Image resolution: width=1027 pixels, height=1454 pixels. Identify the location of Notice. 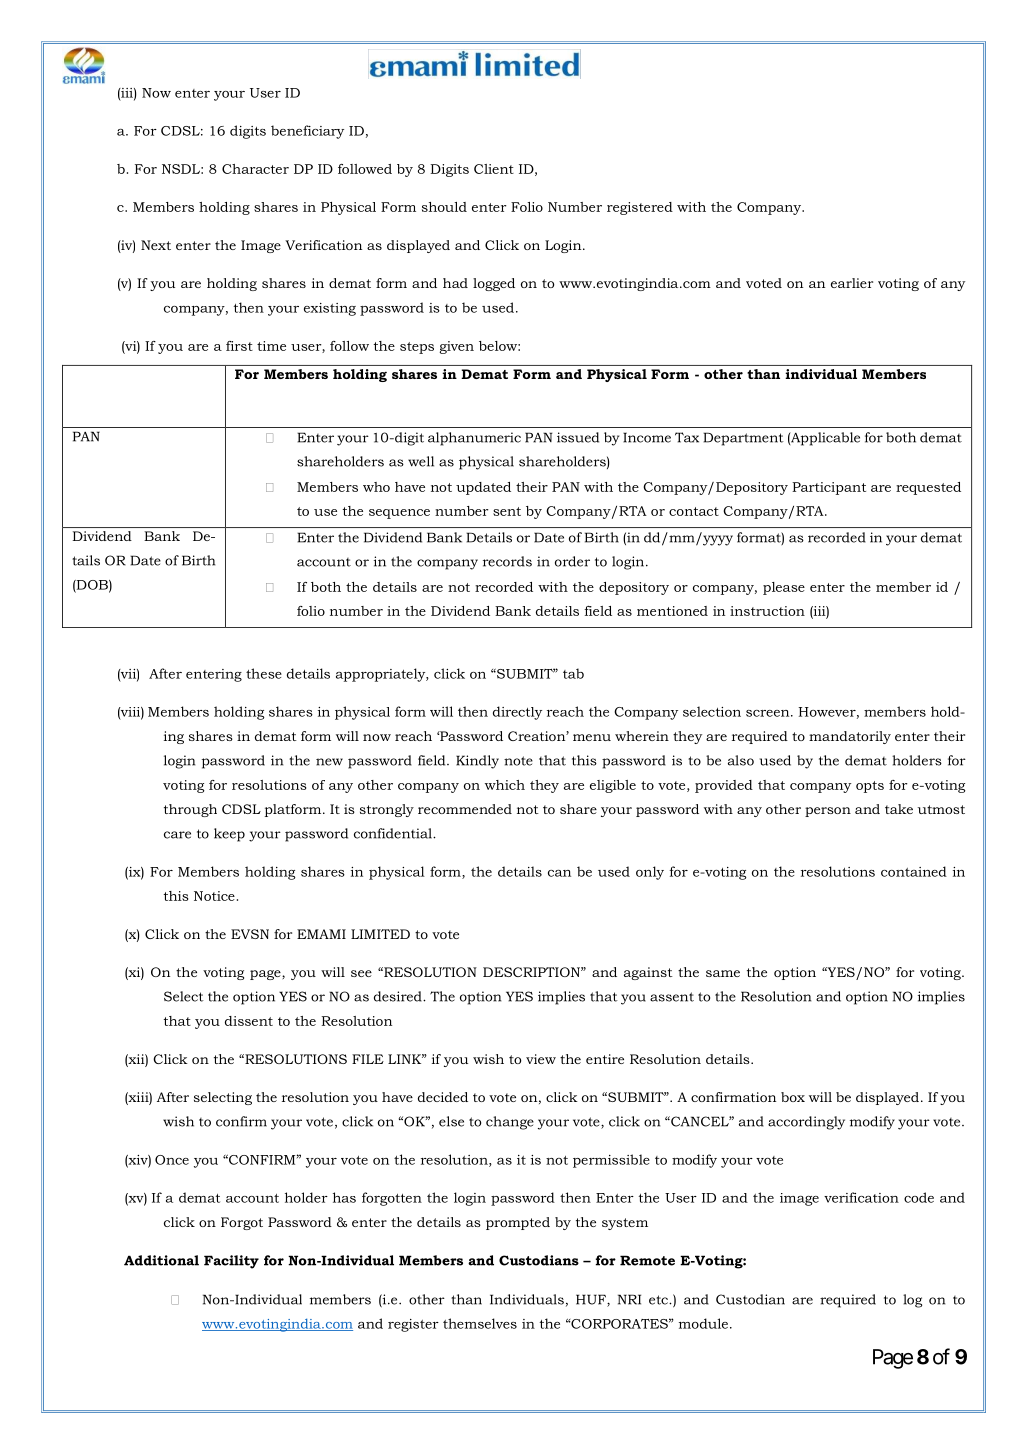
(214, 896).
